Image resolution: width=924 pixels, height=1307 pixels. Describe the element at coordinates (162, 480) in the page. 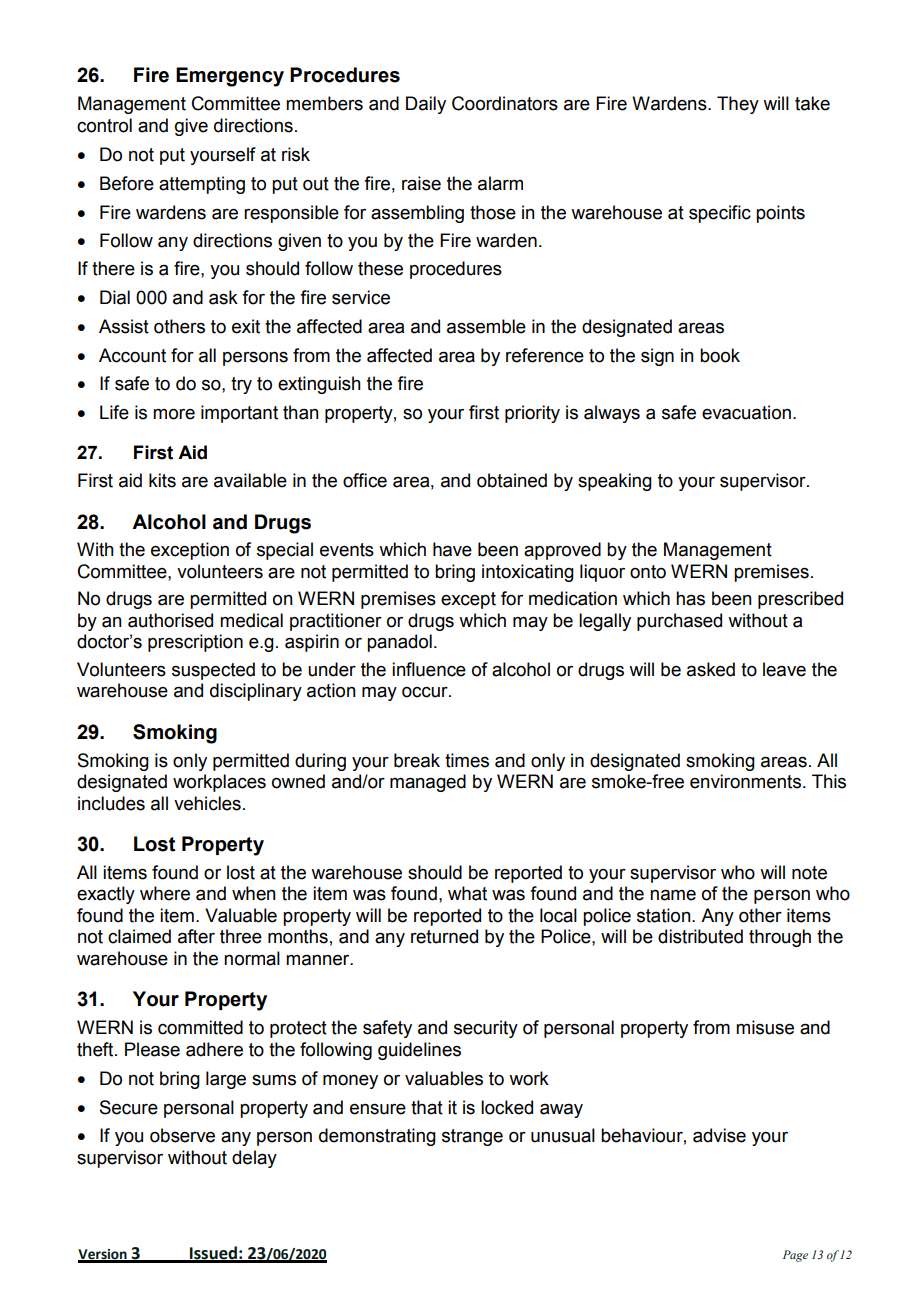

I see `kits` at that location.
